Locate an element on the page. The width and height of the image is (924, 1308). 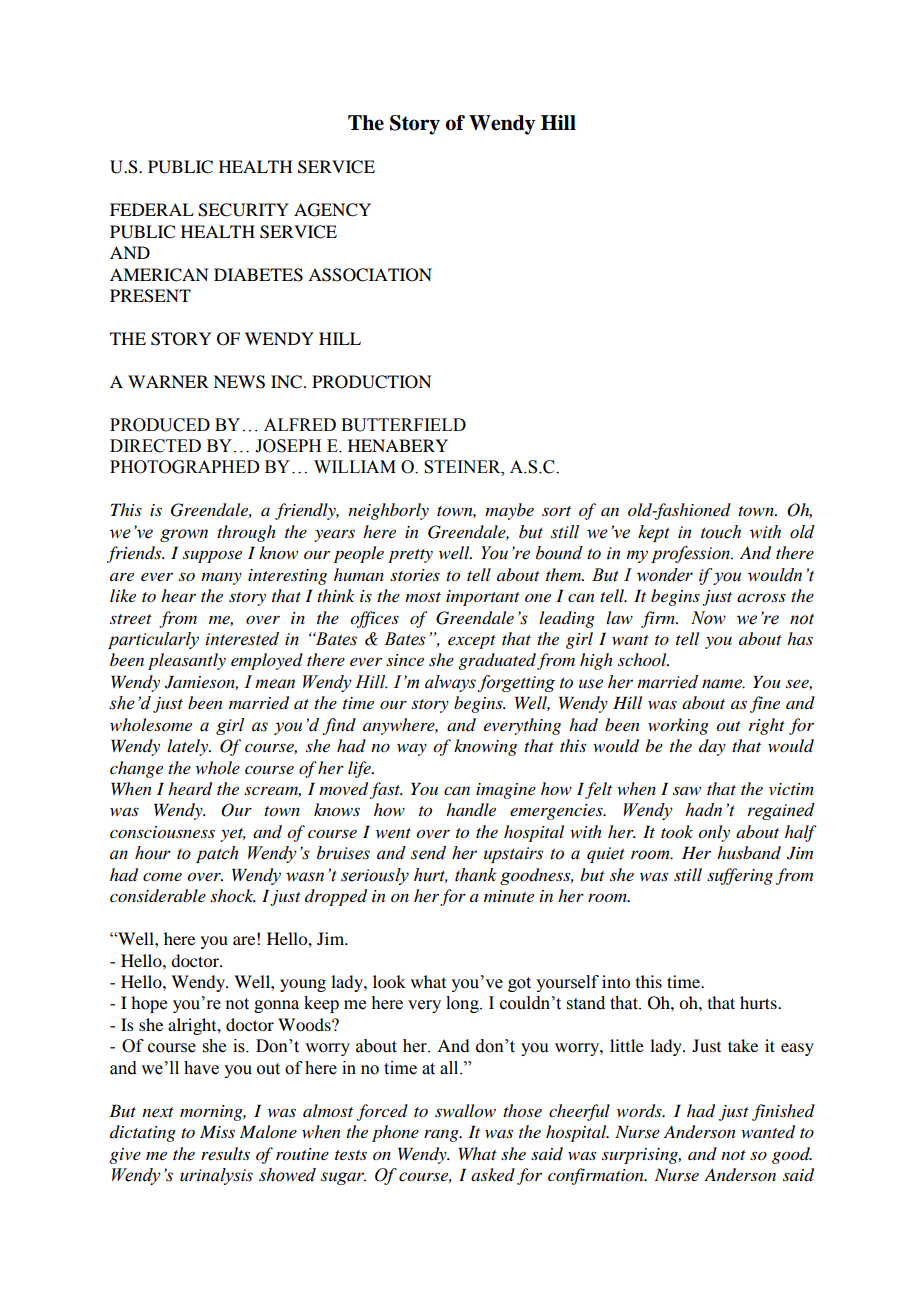
name is located at coordinates (723, 684).
